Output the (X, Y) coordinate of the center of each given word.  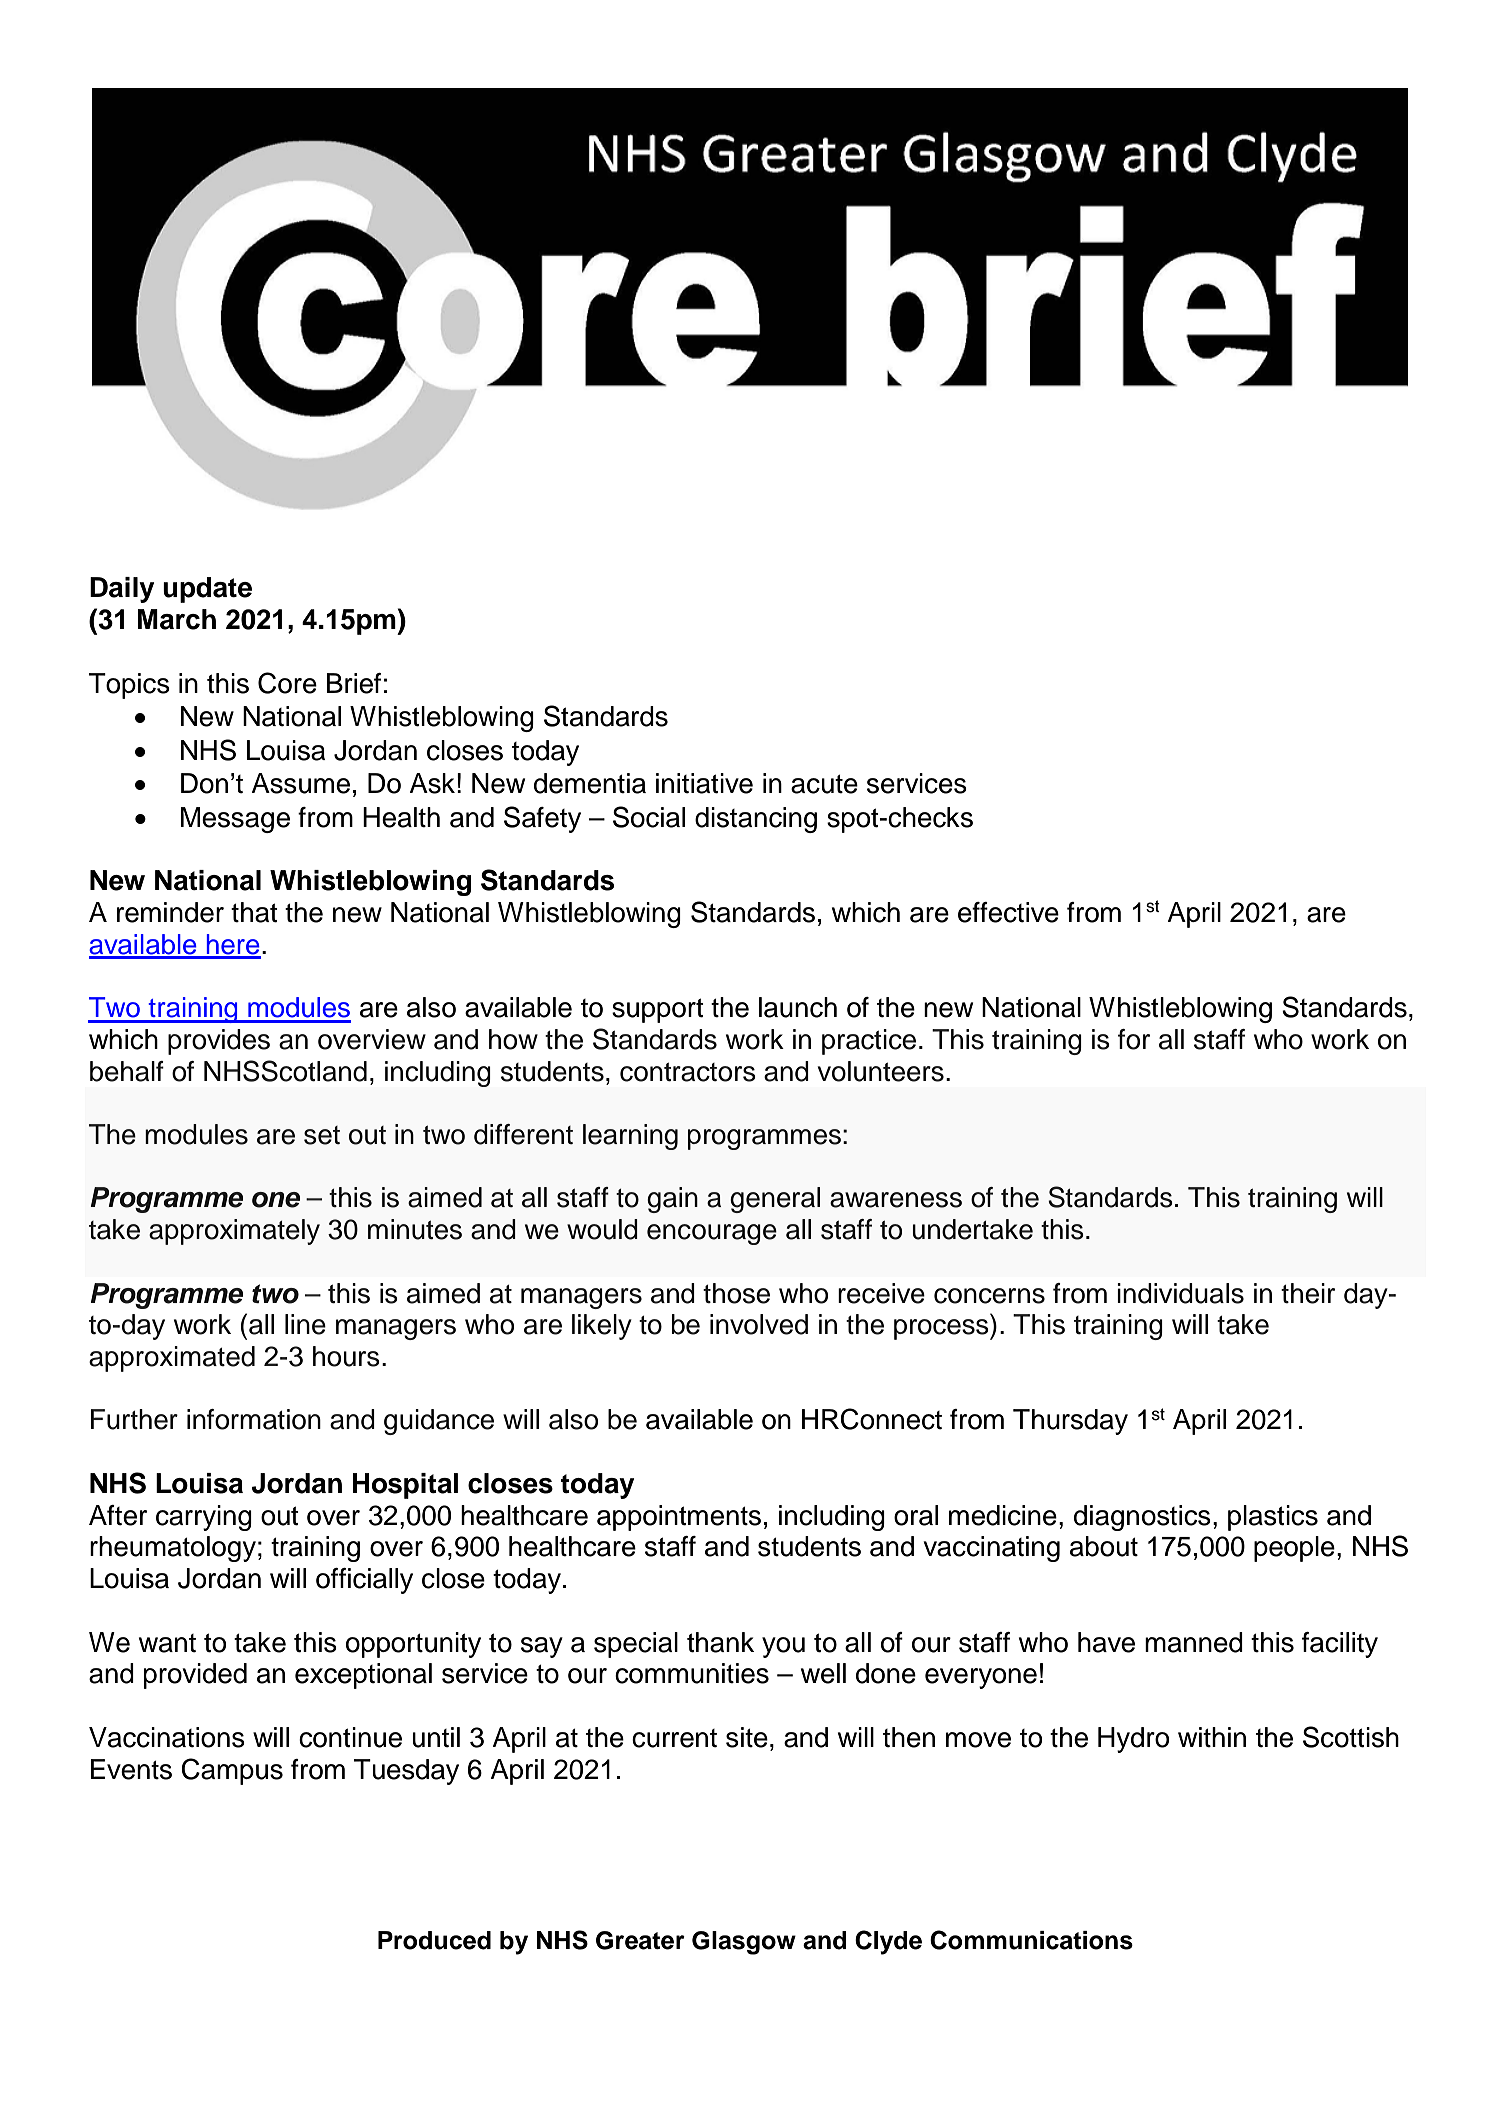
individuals (1180, 1293)
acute (824, 784)
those (736, 1293)
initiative (704, 783)
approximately (234, 1232)
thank (720, 1642)
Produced (434, 1940)
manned (1194, 1642)
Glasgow (744, 1943)
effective (1008, 912)
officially (364, 1581)
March (176, 619)
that (254, 912)
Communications (1031, 1940)
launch (798, 1007)
